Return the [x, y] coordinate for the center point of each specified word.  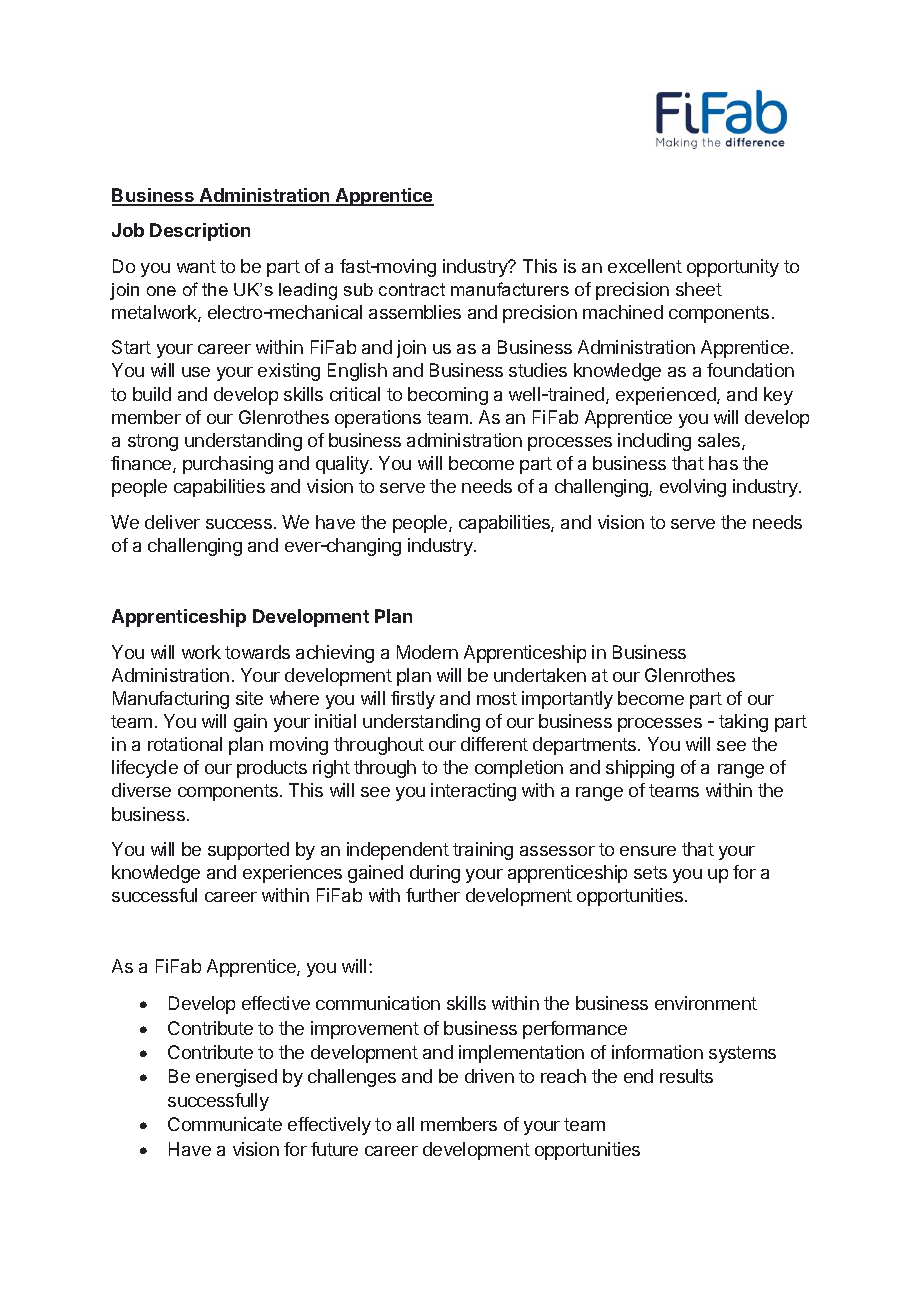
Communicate [225, 1124]
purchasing [228, 465]
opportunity [733, 268]
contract [412, 289]
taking [743, 723]
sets [650, 872]
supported [248, 851]
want [196, 266]
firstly [413, 700]
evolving [693, 488]
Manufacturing [171, 700]
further [433, 895]
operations [378, 419]
